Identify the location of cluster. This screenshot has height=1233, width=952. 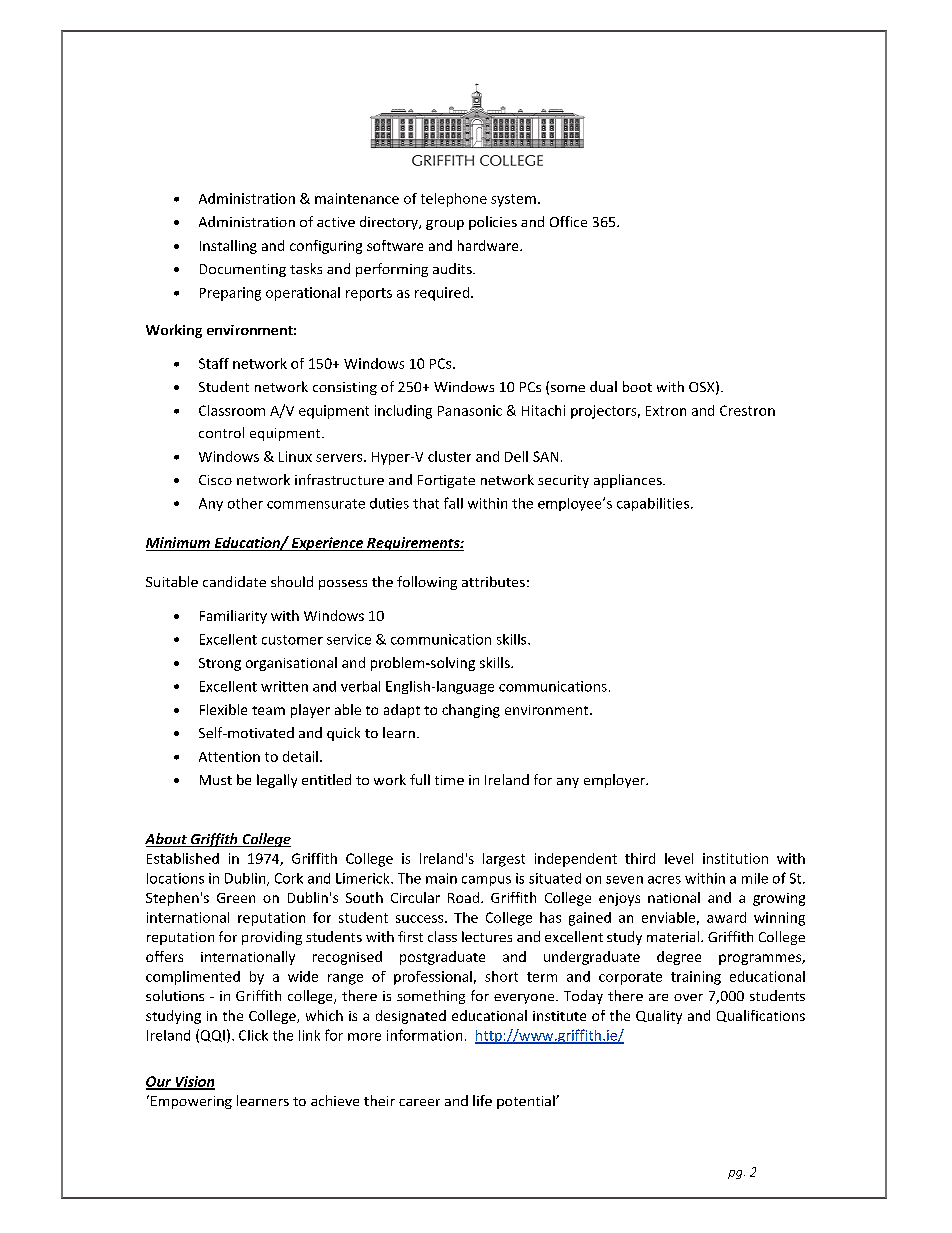
(449, 456).
